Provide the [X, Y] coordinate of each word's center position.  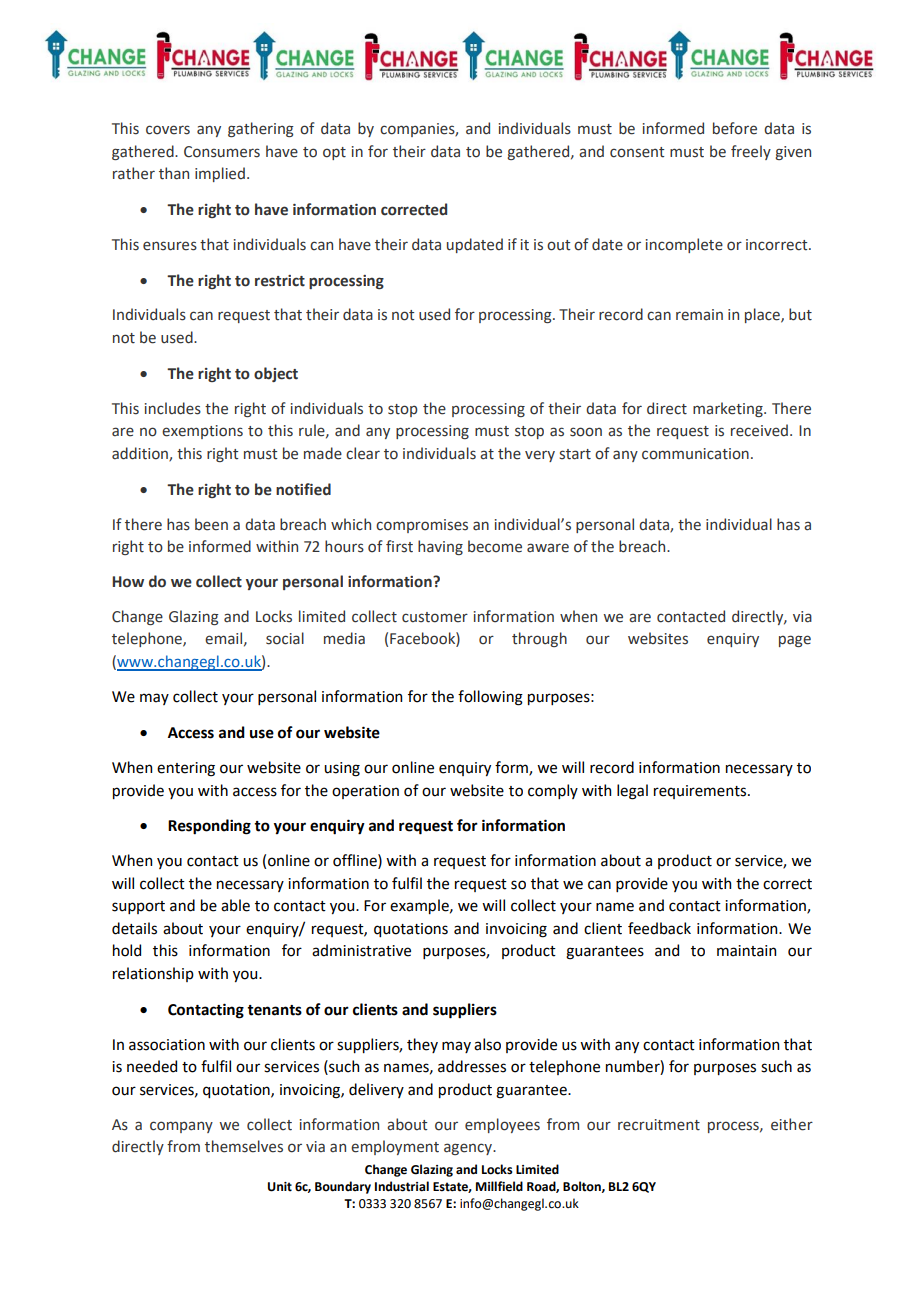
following [490, 698]
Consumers [222, 152]
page [795, 641]
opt [334, 153]
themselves [244, 1146]
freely [751, 152]
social [285, 638]
